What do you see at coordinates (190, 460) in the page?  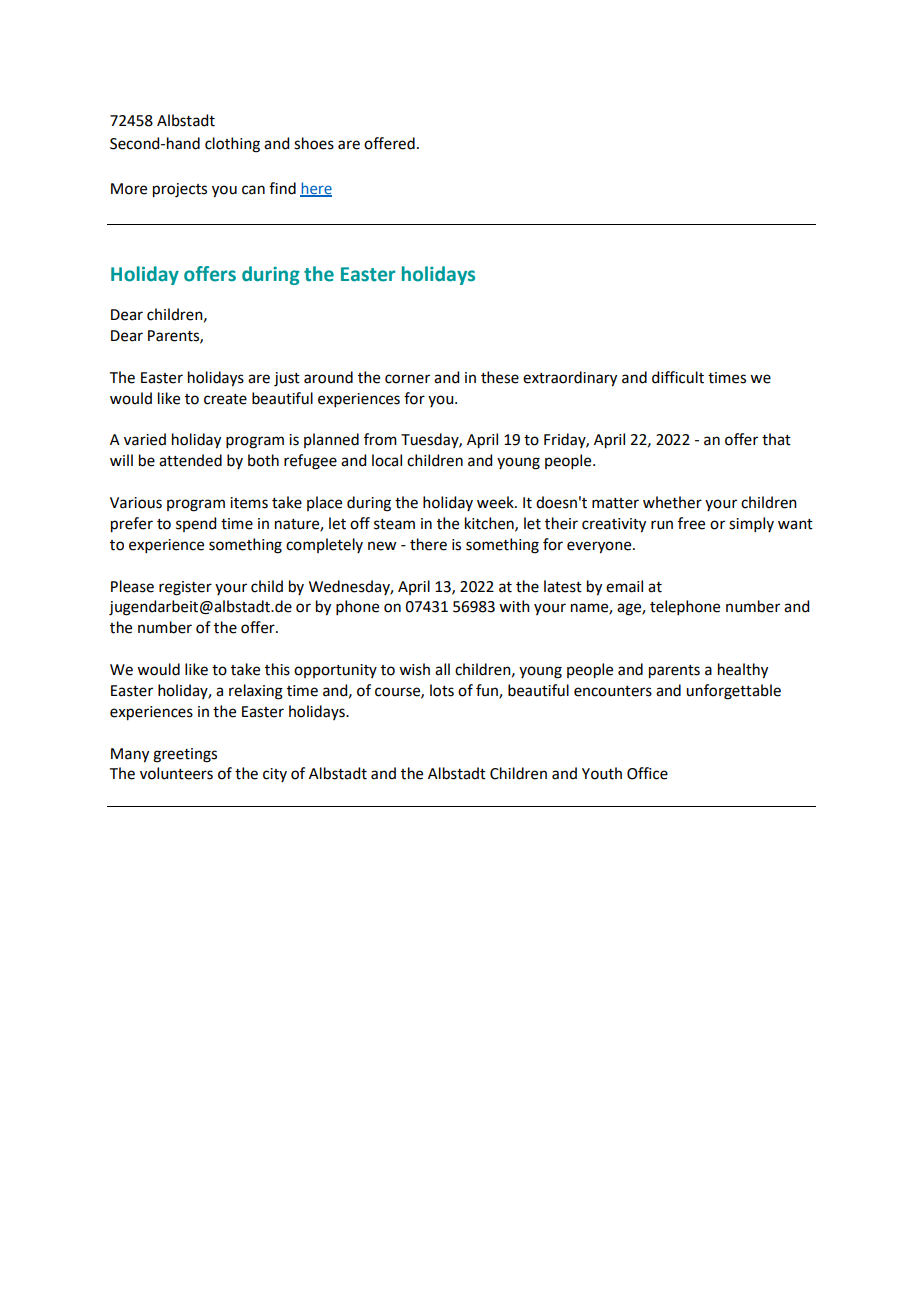 I see `attended` at bounding box center [190, 460].
